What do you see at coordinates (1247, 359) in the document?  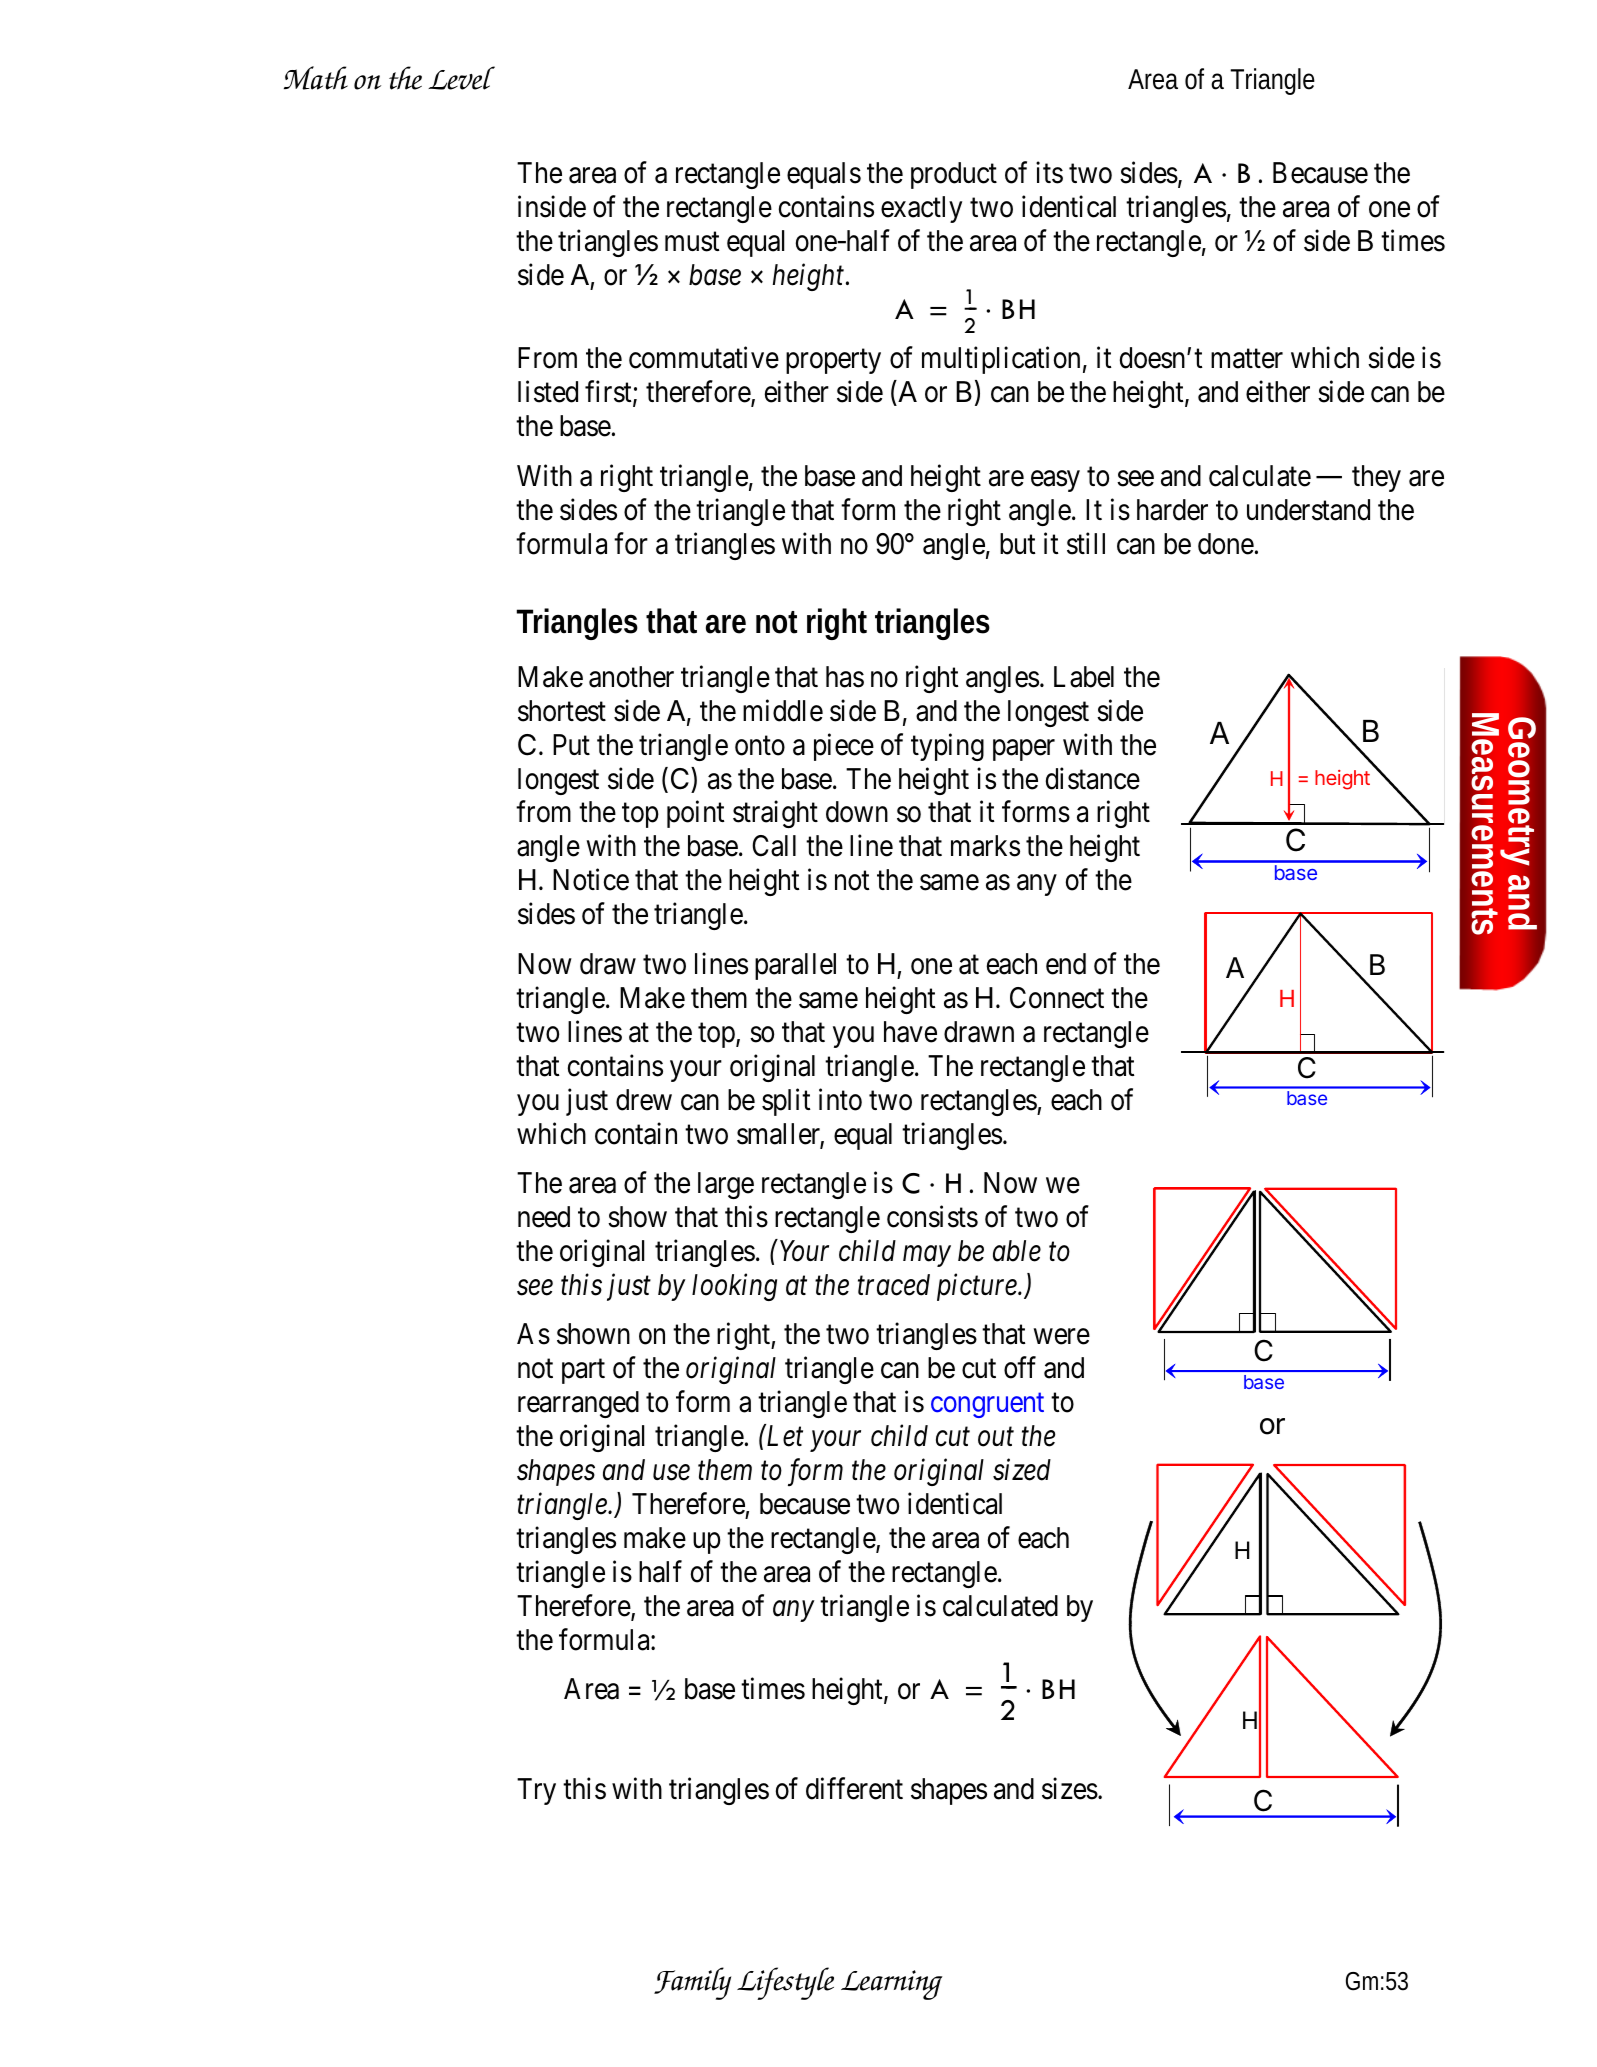 I see `matter` at bounding box center [1247, 359].
